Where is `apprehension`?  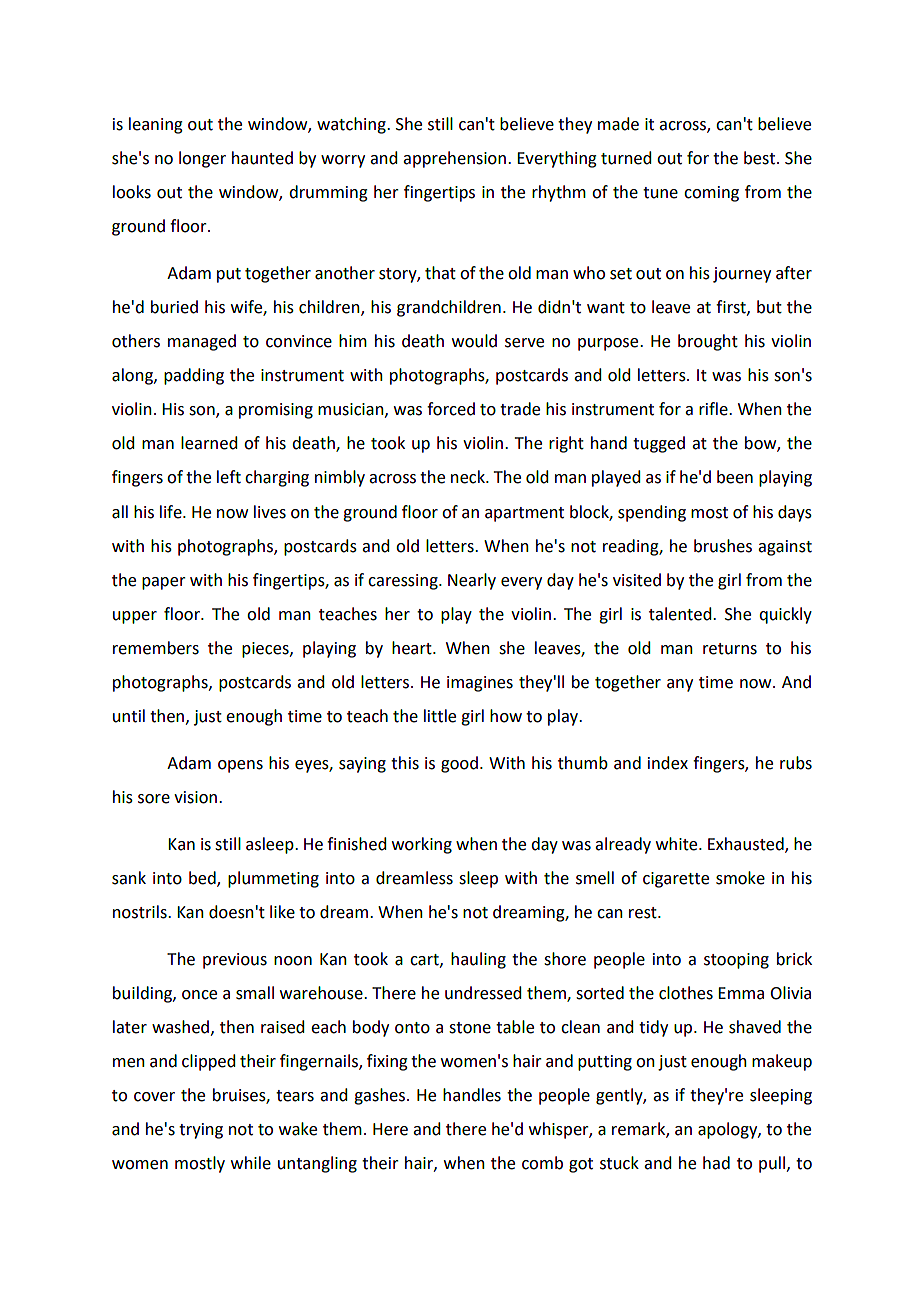
apprehension is located at coordinates (454, 159).
